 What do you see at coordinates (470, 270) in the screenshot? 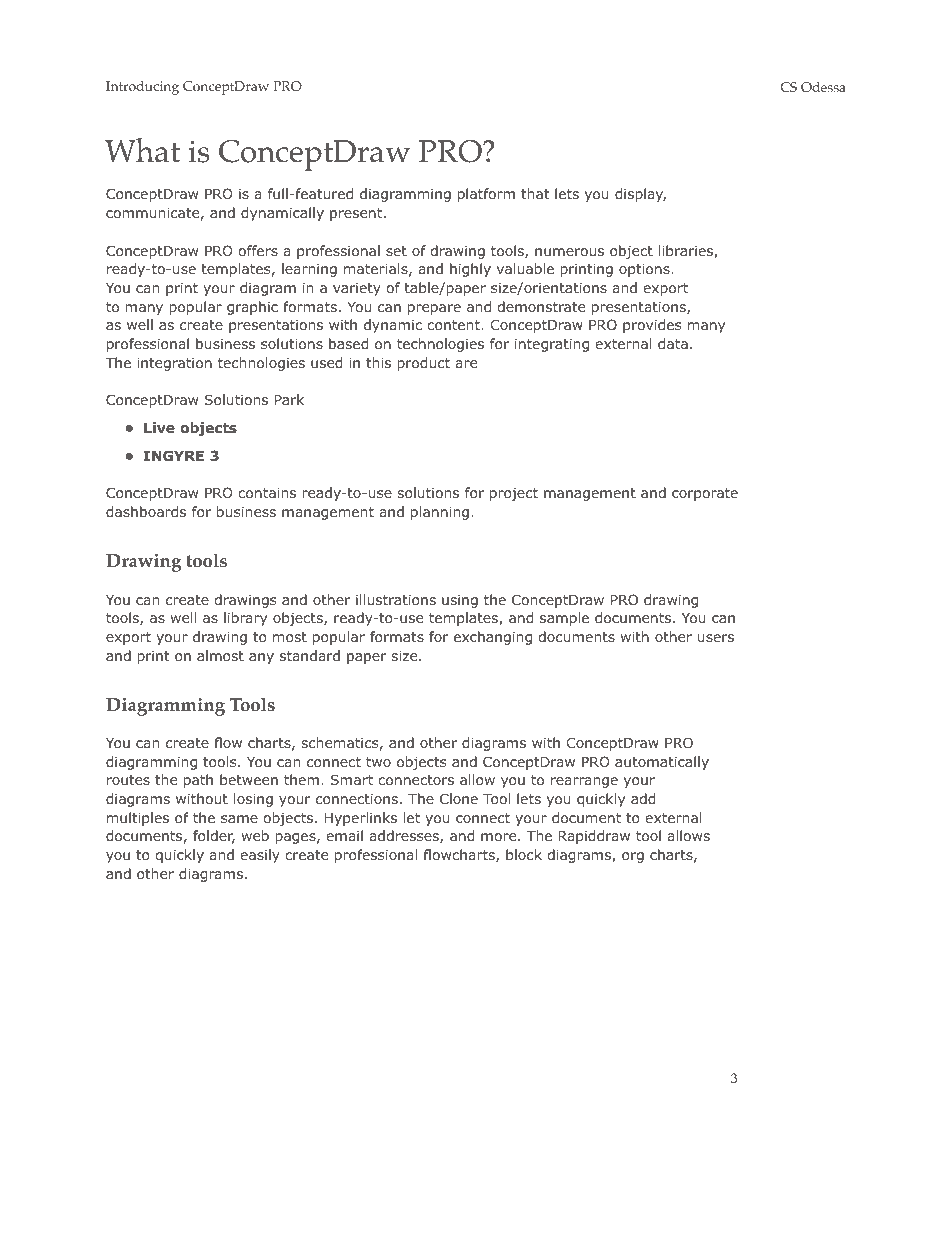
I see `highly` at bounding box center [470, 270].
